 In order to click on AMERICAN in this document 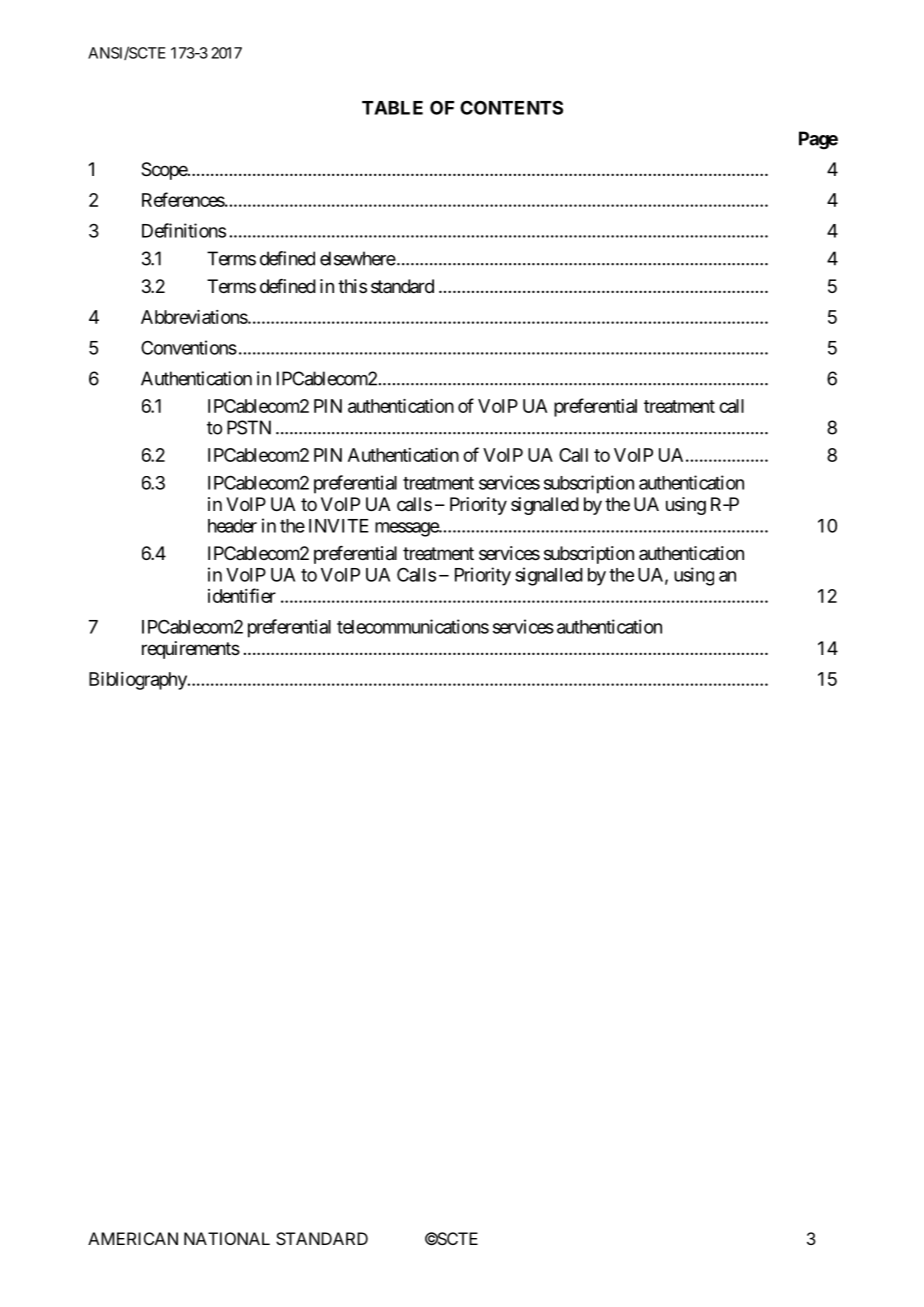, I will do `click(133, 1238)`.
